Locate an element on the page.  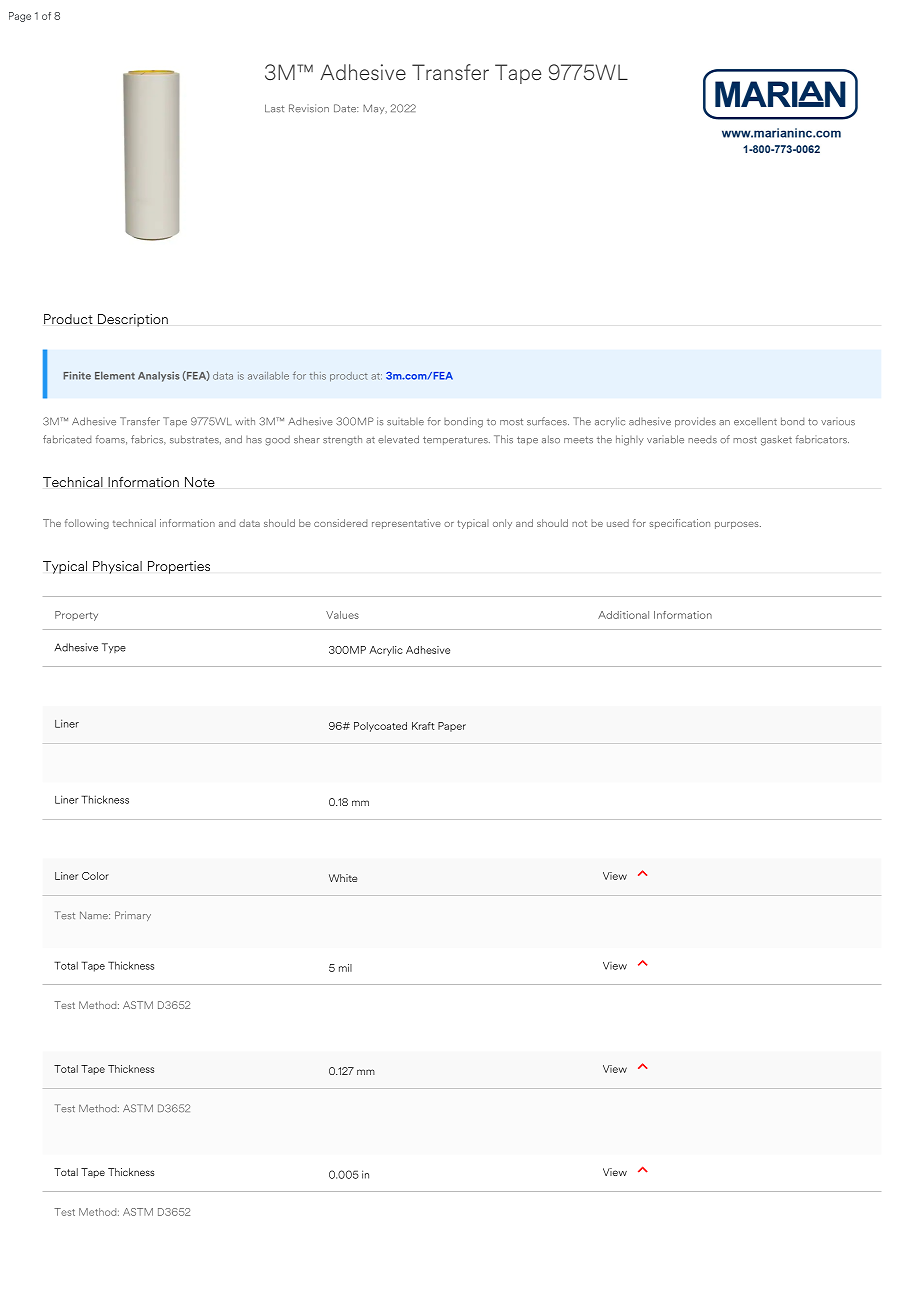
Values is located at coordinates (342, 615).
